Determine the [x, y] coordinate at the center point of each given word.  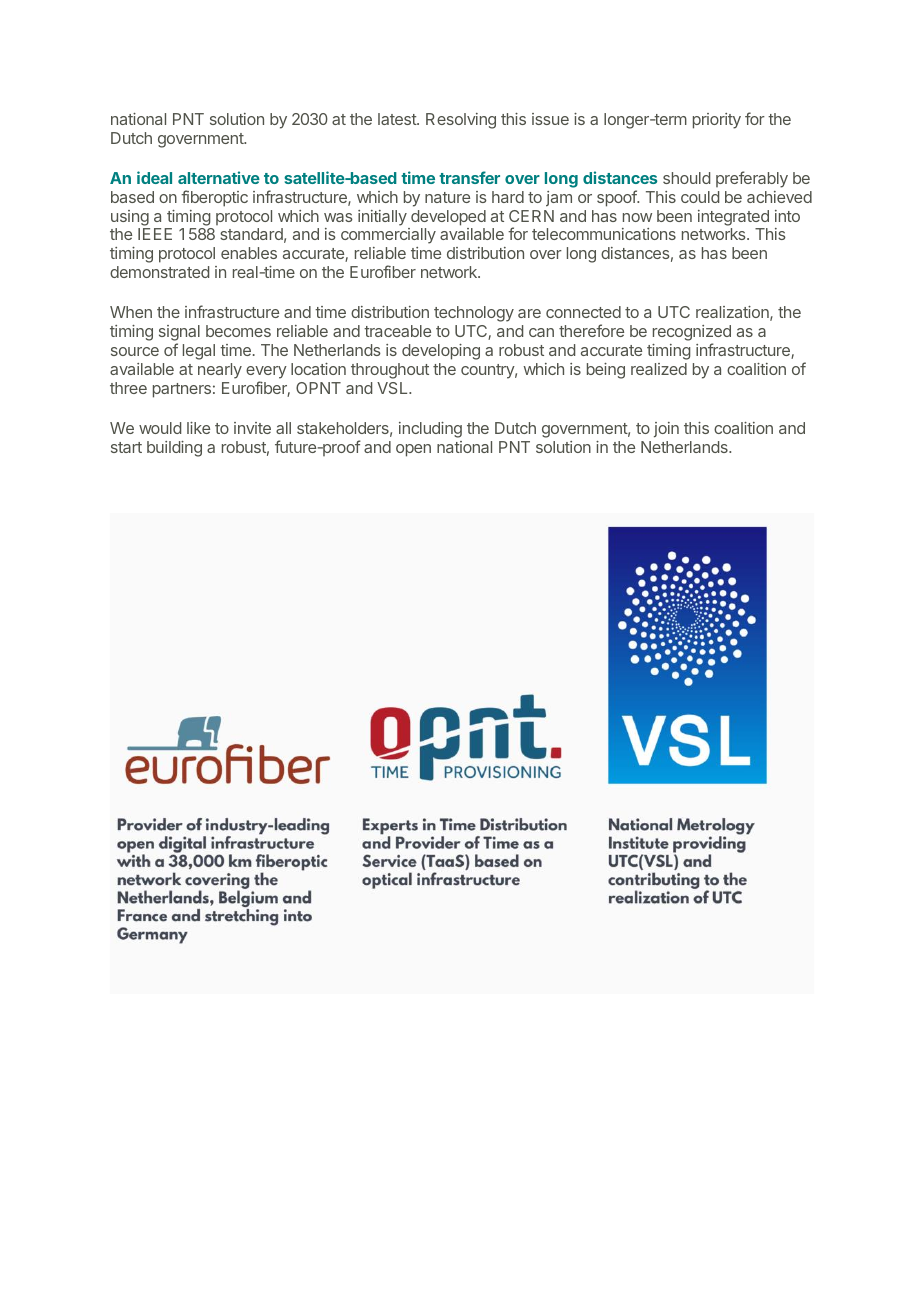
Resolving [461, 121]
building [174, 449]
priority [717, 121]
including [430, 430]
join [666, 430]
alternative [219, 177]
